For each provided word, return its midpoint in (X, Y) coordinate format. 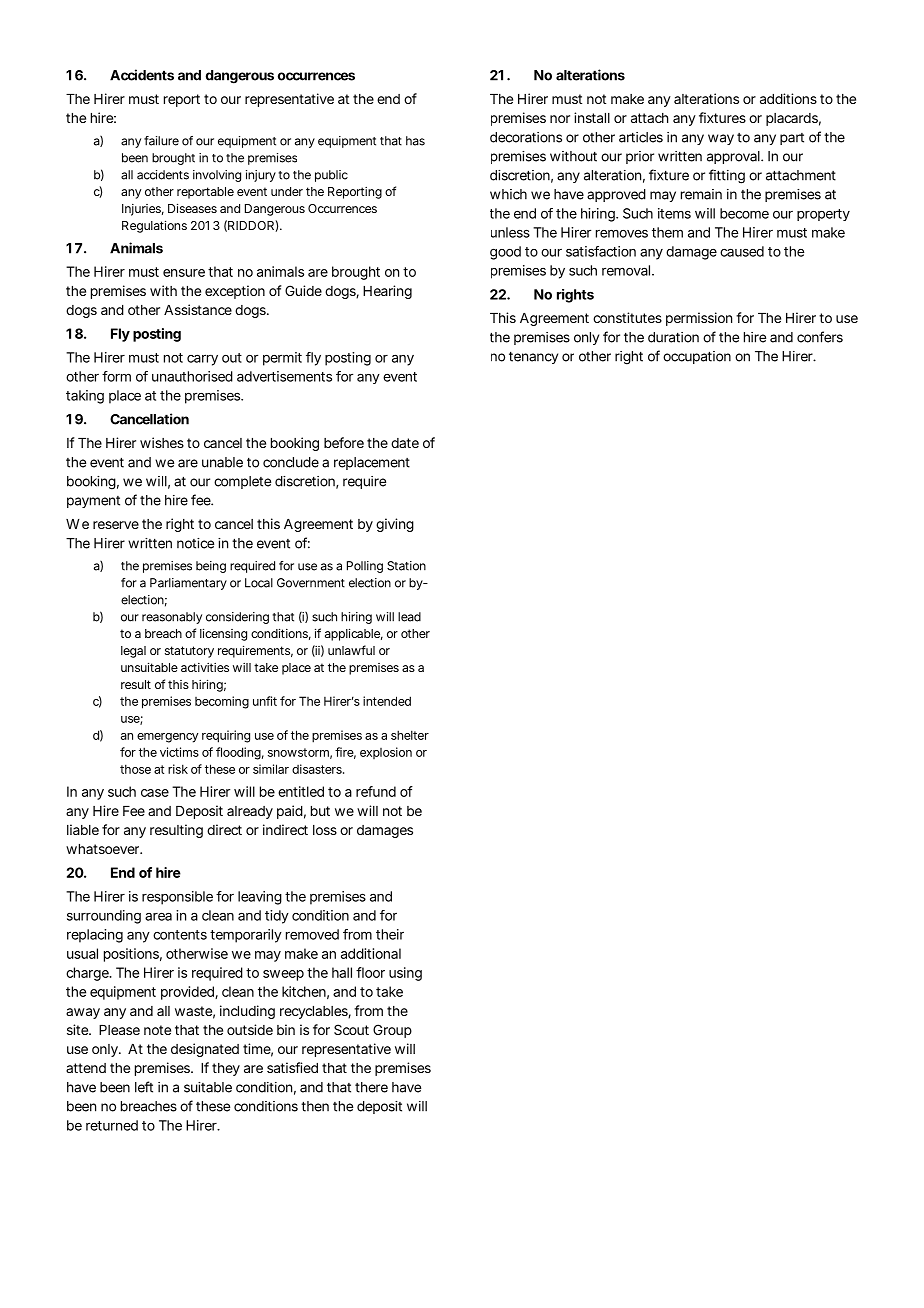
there (371, 1087)
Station (406, 566)
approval (734, 157)
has (415, 141)
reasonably (172, 618)
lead (409, 617)
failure (161, 141)
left (144, 1087)
